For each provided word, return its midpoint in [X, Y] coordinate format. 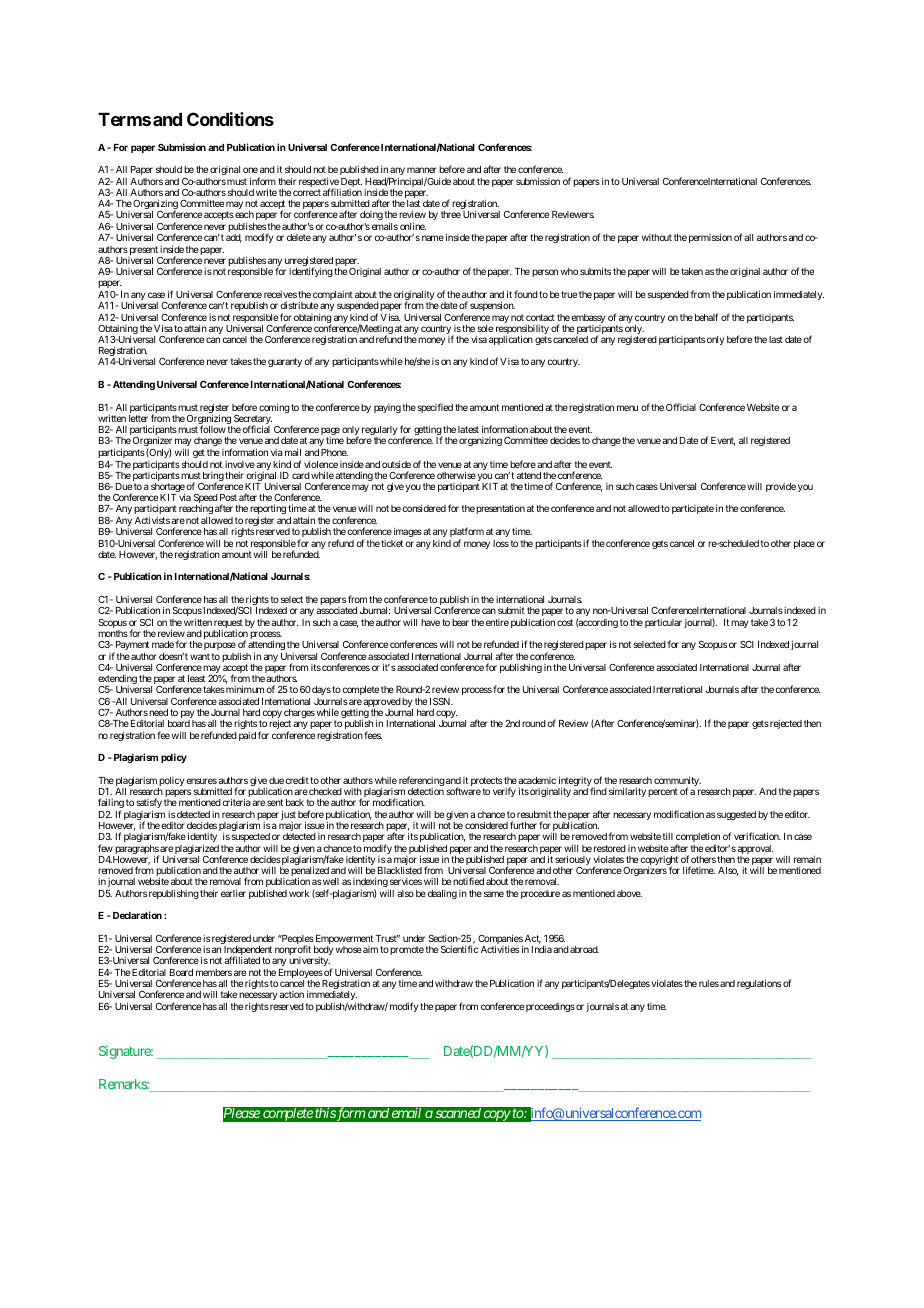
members [214, 972]
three [451, 214]
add [234, 238]
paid [247, 736]
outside [396, 464]
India [542, 949]
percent [663, 792]
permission [710, 238]
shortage [168, 489]
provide [781, 487]
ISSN [441, 701]
